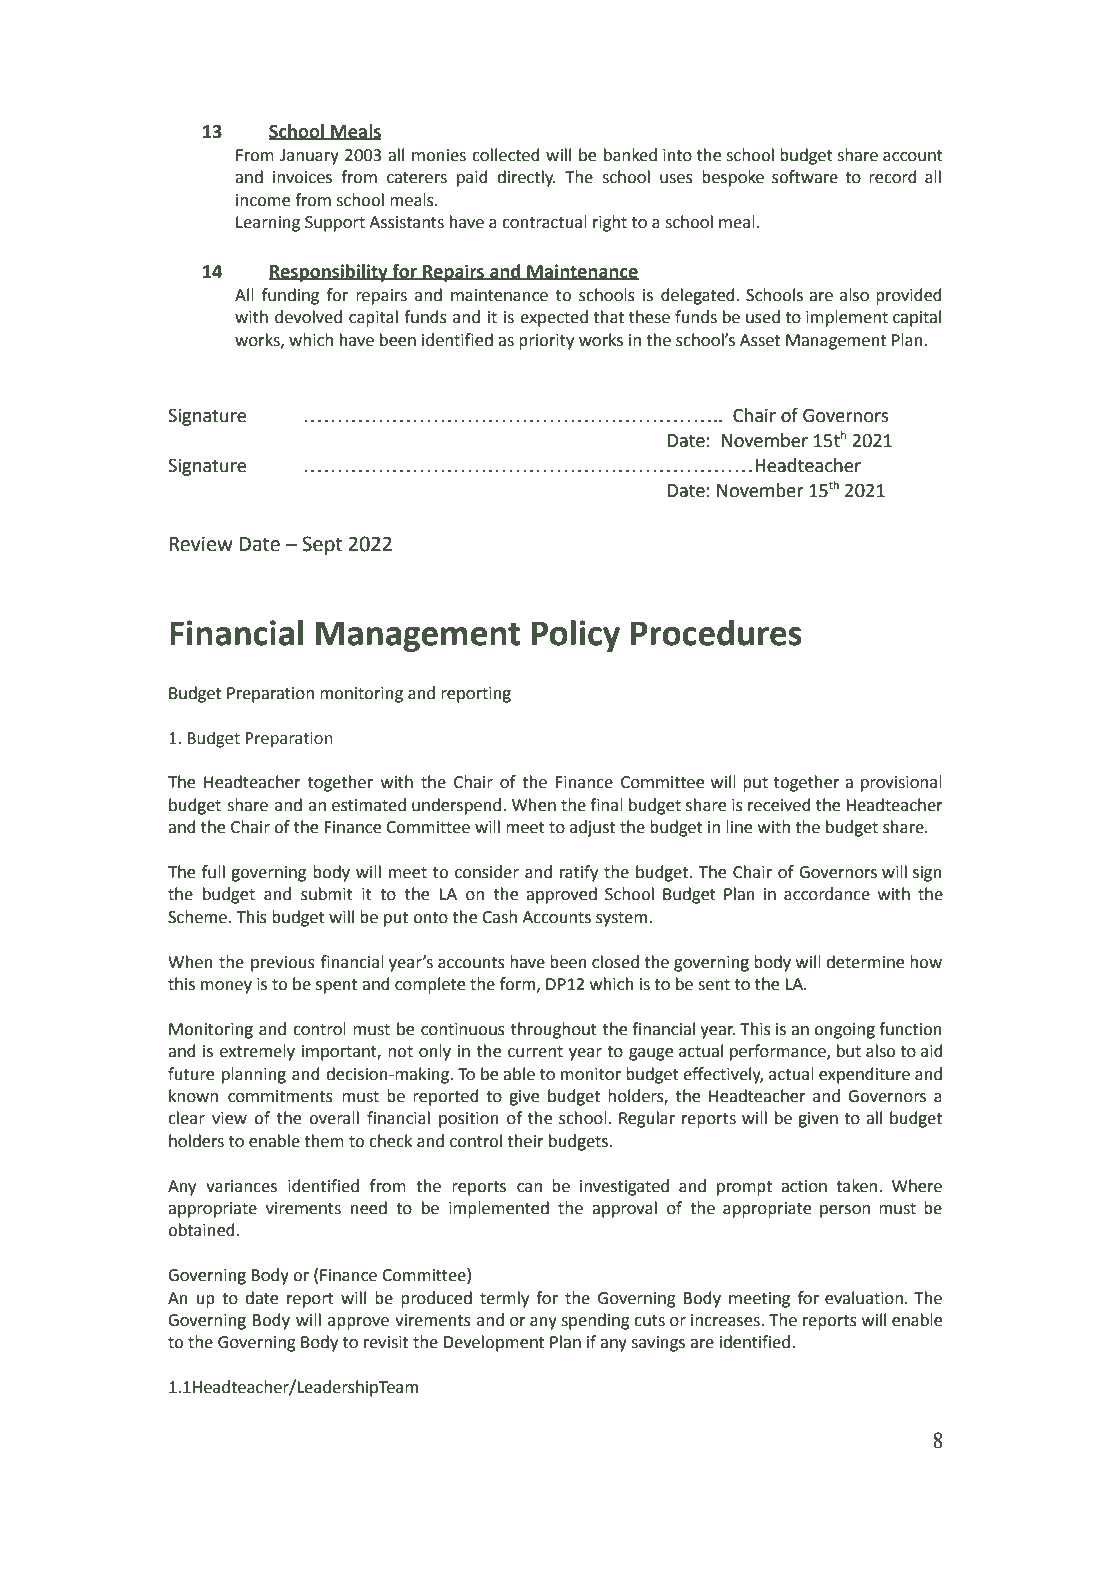 The image size is (1113, 1572). Describe the element at coordinates (386, 1342) in the document. I see `revisit` at that location.
